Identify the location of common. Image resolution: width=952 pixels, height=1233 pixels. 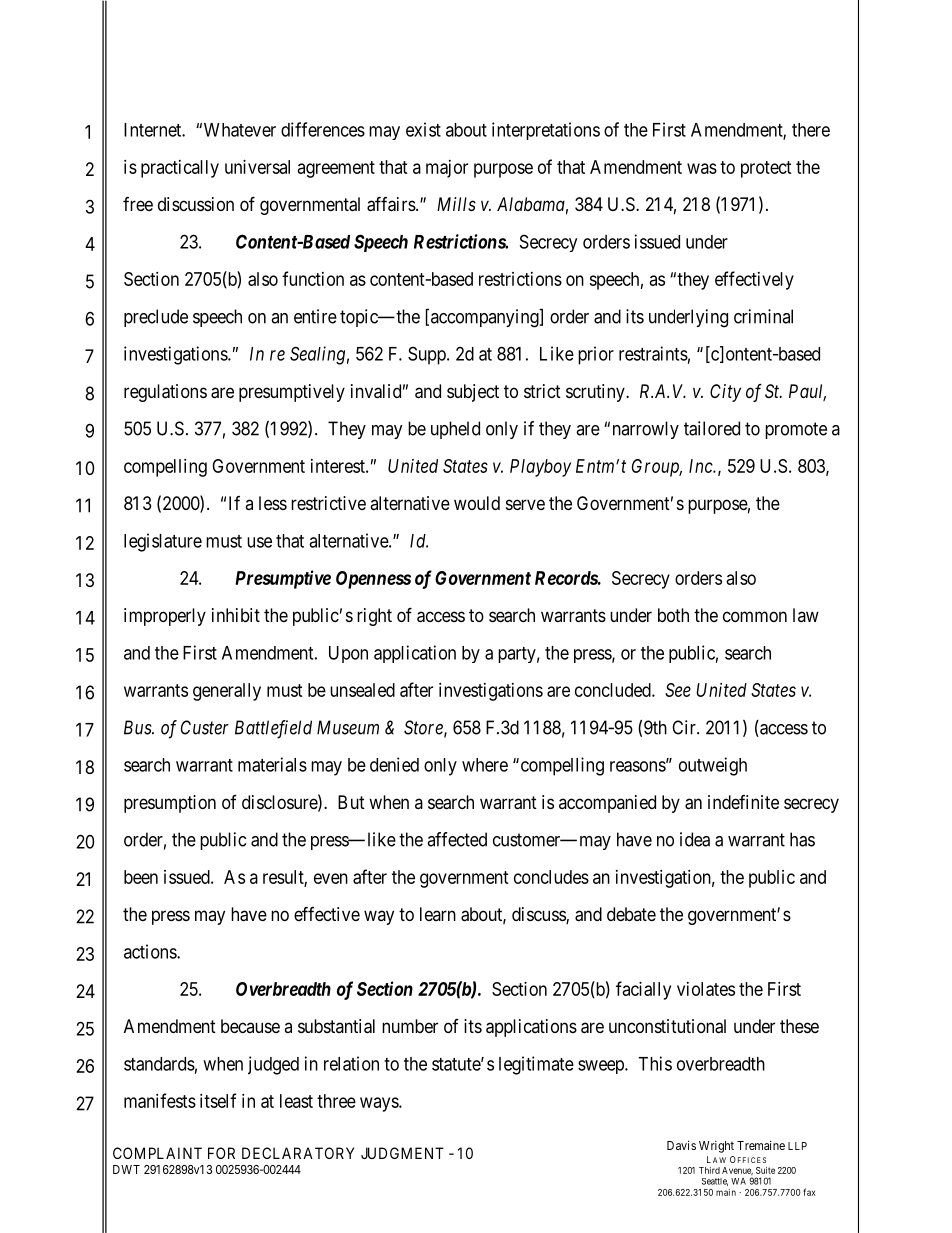
(755, 616).
